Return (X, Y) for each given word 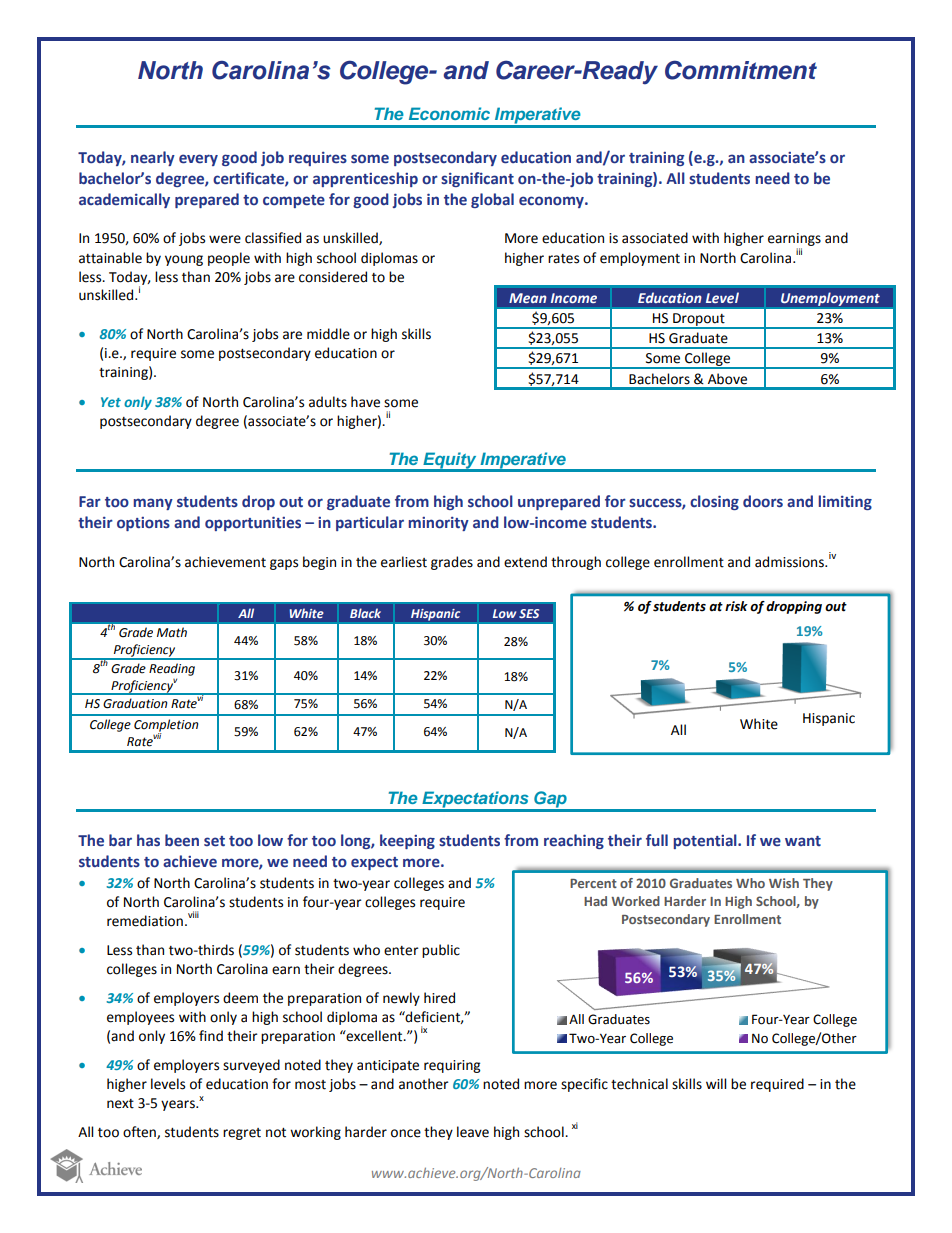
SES (529, 613)
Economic (449, 113)
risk (736, 606)
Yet (111, 402)
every (198, 160)
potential (706, 841)
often (140, 1132)
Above (727, 379)
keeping (407, 841)
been (182, 840)
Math (172, 632)
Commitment (741, 70)
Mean (528, 298)
